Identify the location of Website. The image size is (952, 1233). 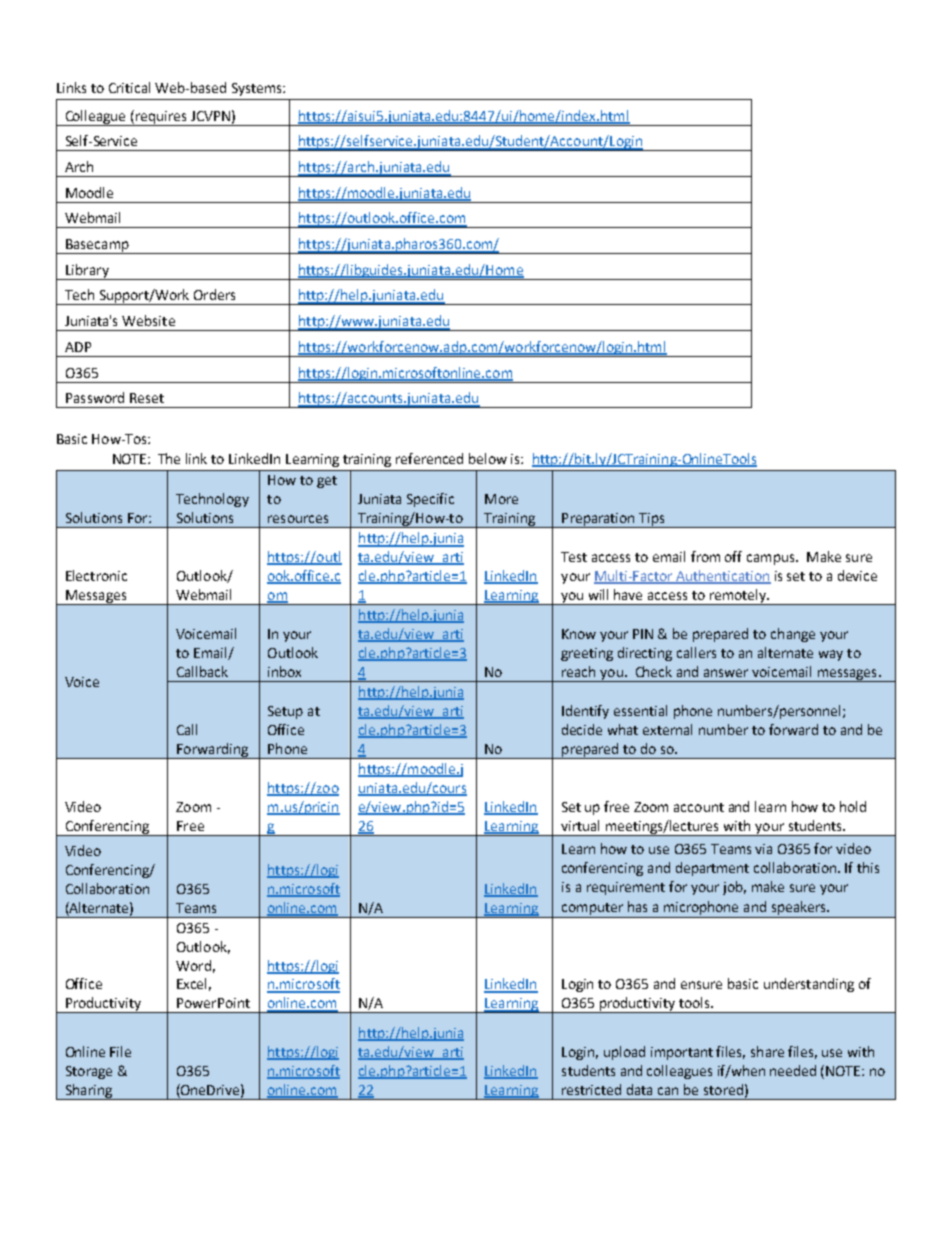
(148, 320).
